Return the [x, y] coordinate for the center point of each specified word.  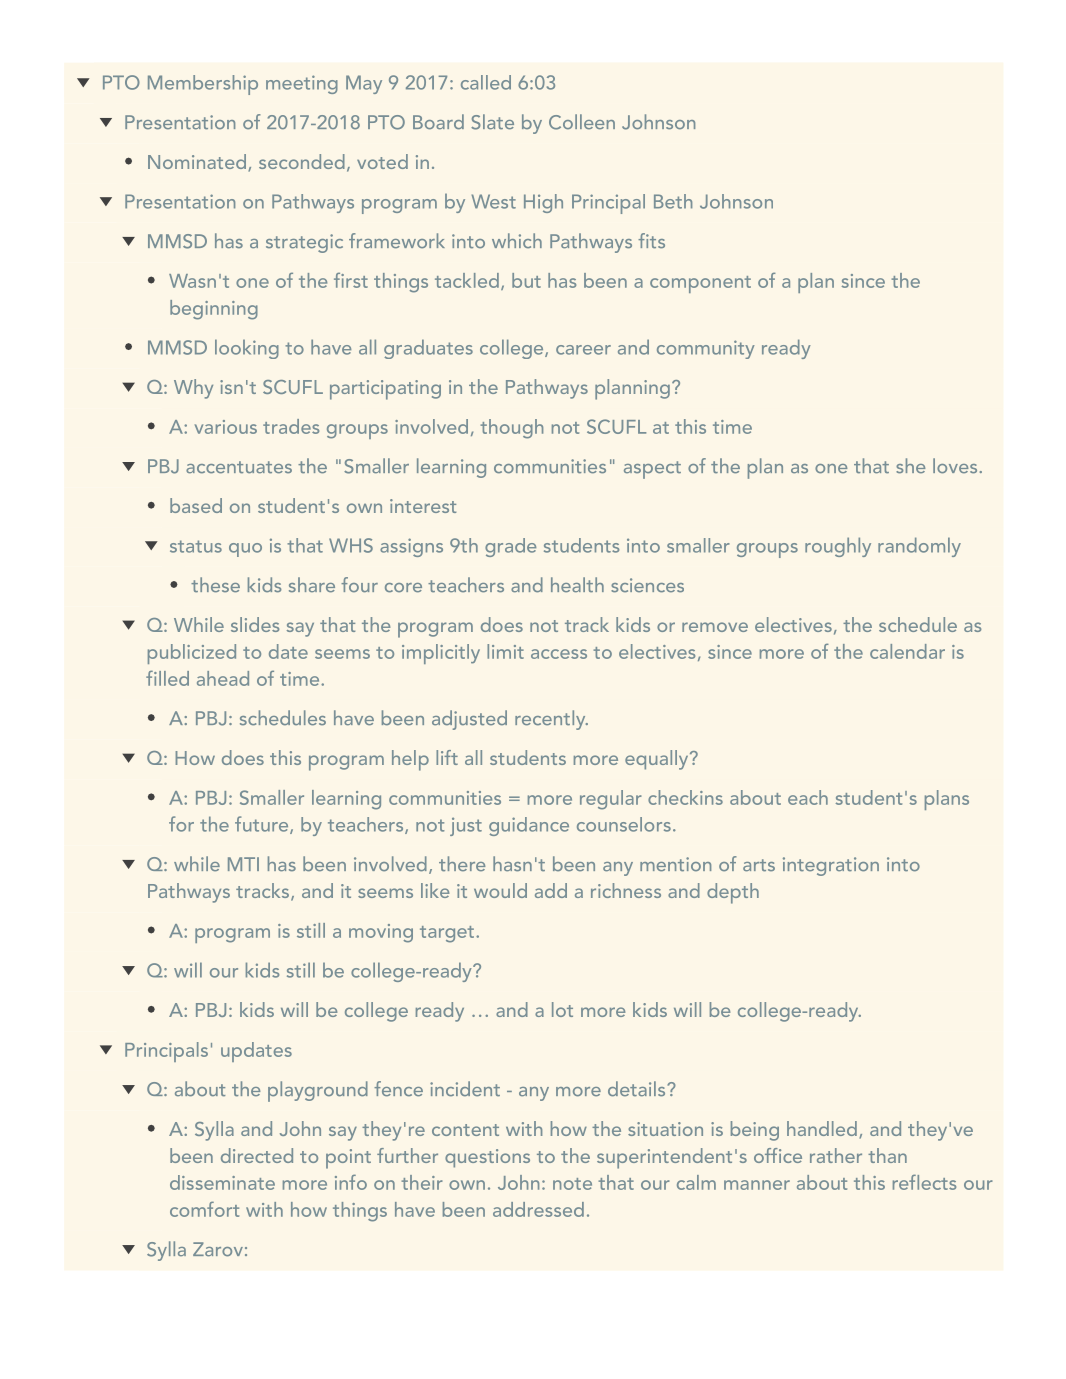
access [559, 654]
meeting [302, 84]
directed [257, 1155]
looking [247, 349]
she [911, 466]
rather [836, 1155]
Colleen [582, 122]
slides [255, 624]
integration [831, 866]
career [583, 350]
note [572, 1184]
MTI [243, 864]
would [500, 890]
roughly [838, 547]
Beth [673, 201]
